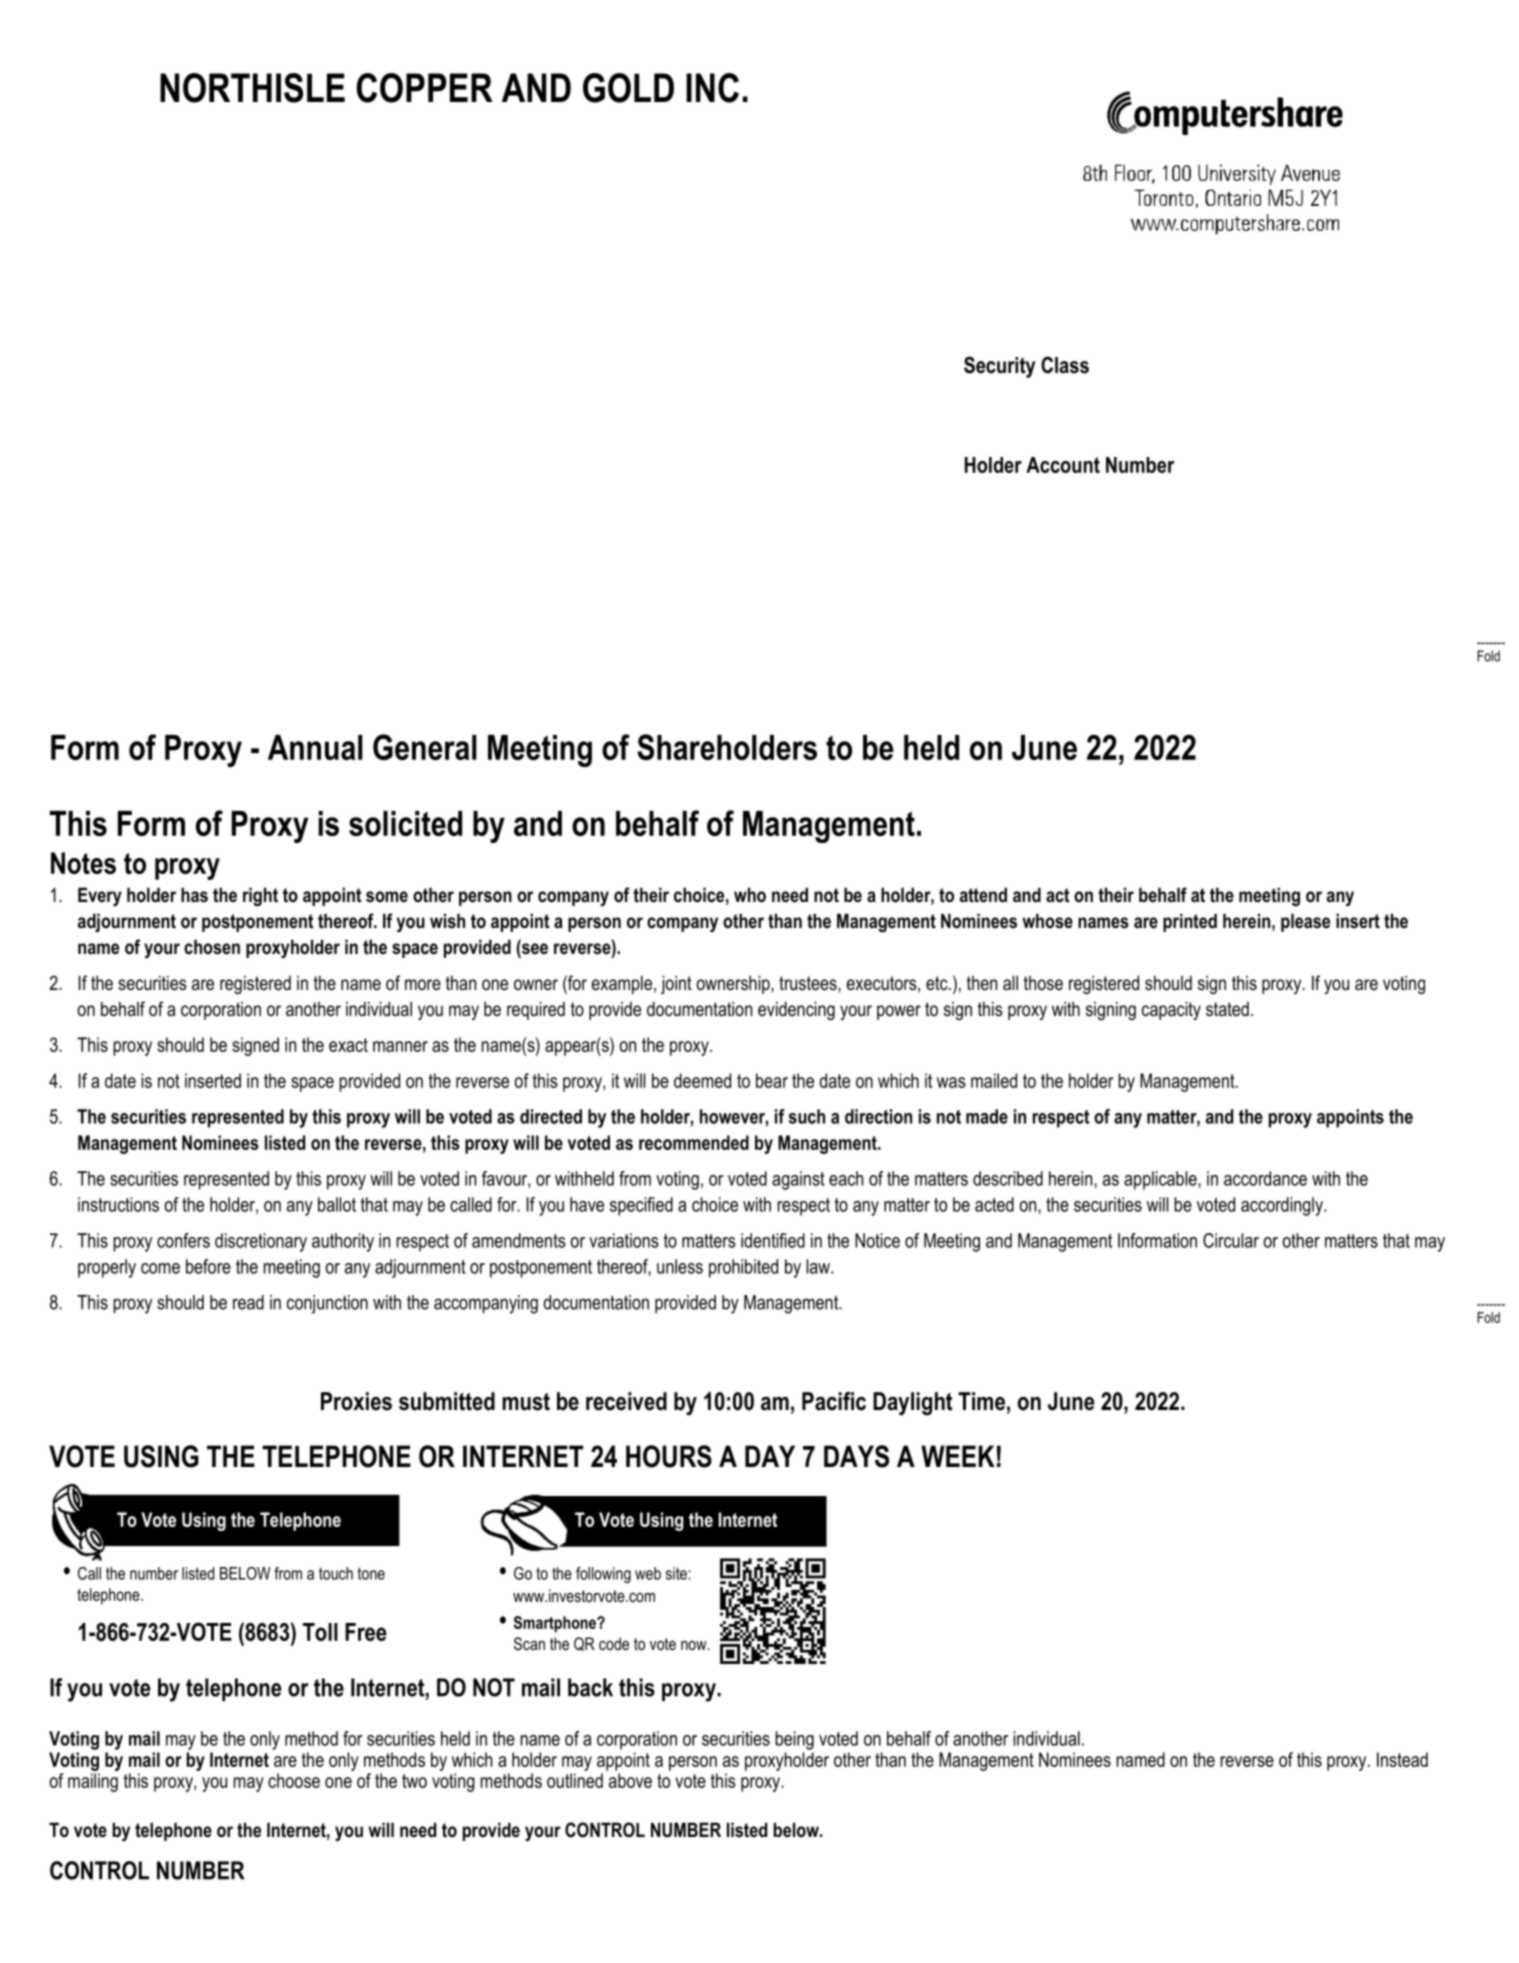  I want to click on Security, so click(999, 367).
